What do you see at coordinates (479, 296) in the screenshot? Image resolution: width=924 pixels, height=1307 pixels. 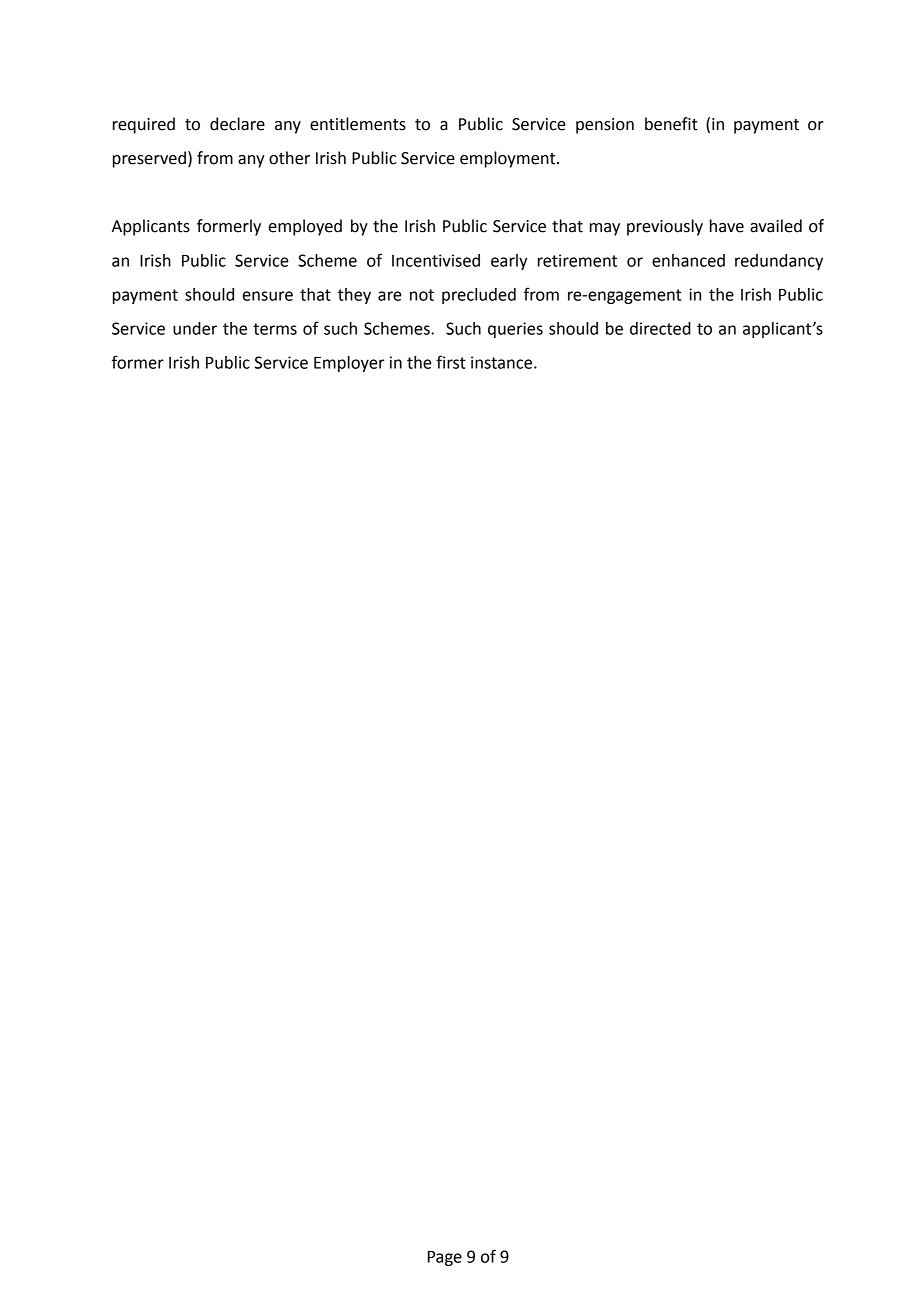 I see `precluded` at bounding box center [479, 296].
